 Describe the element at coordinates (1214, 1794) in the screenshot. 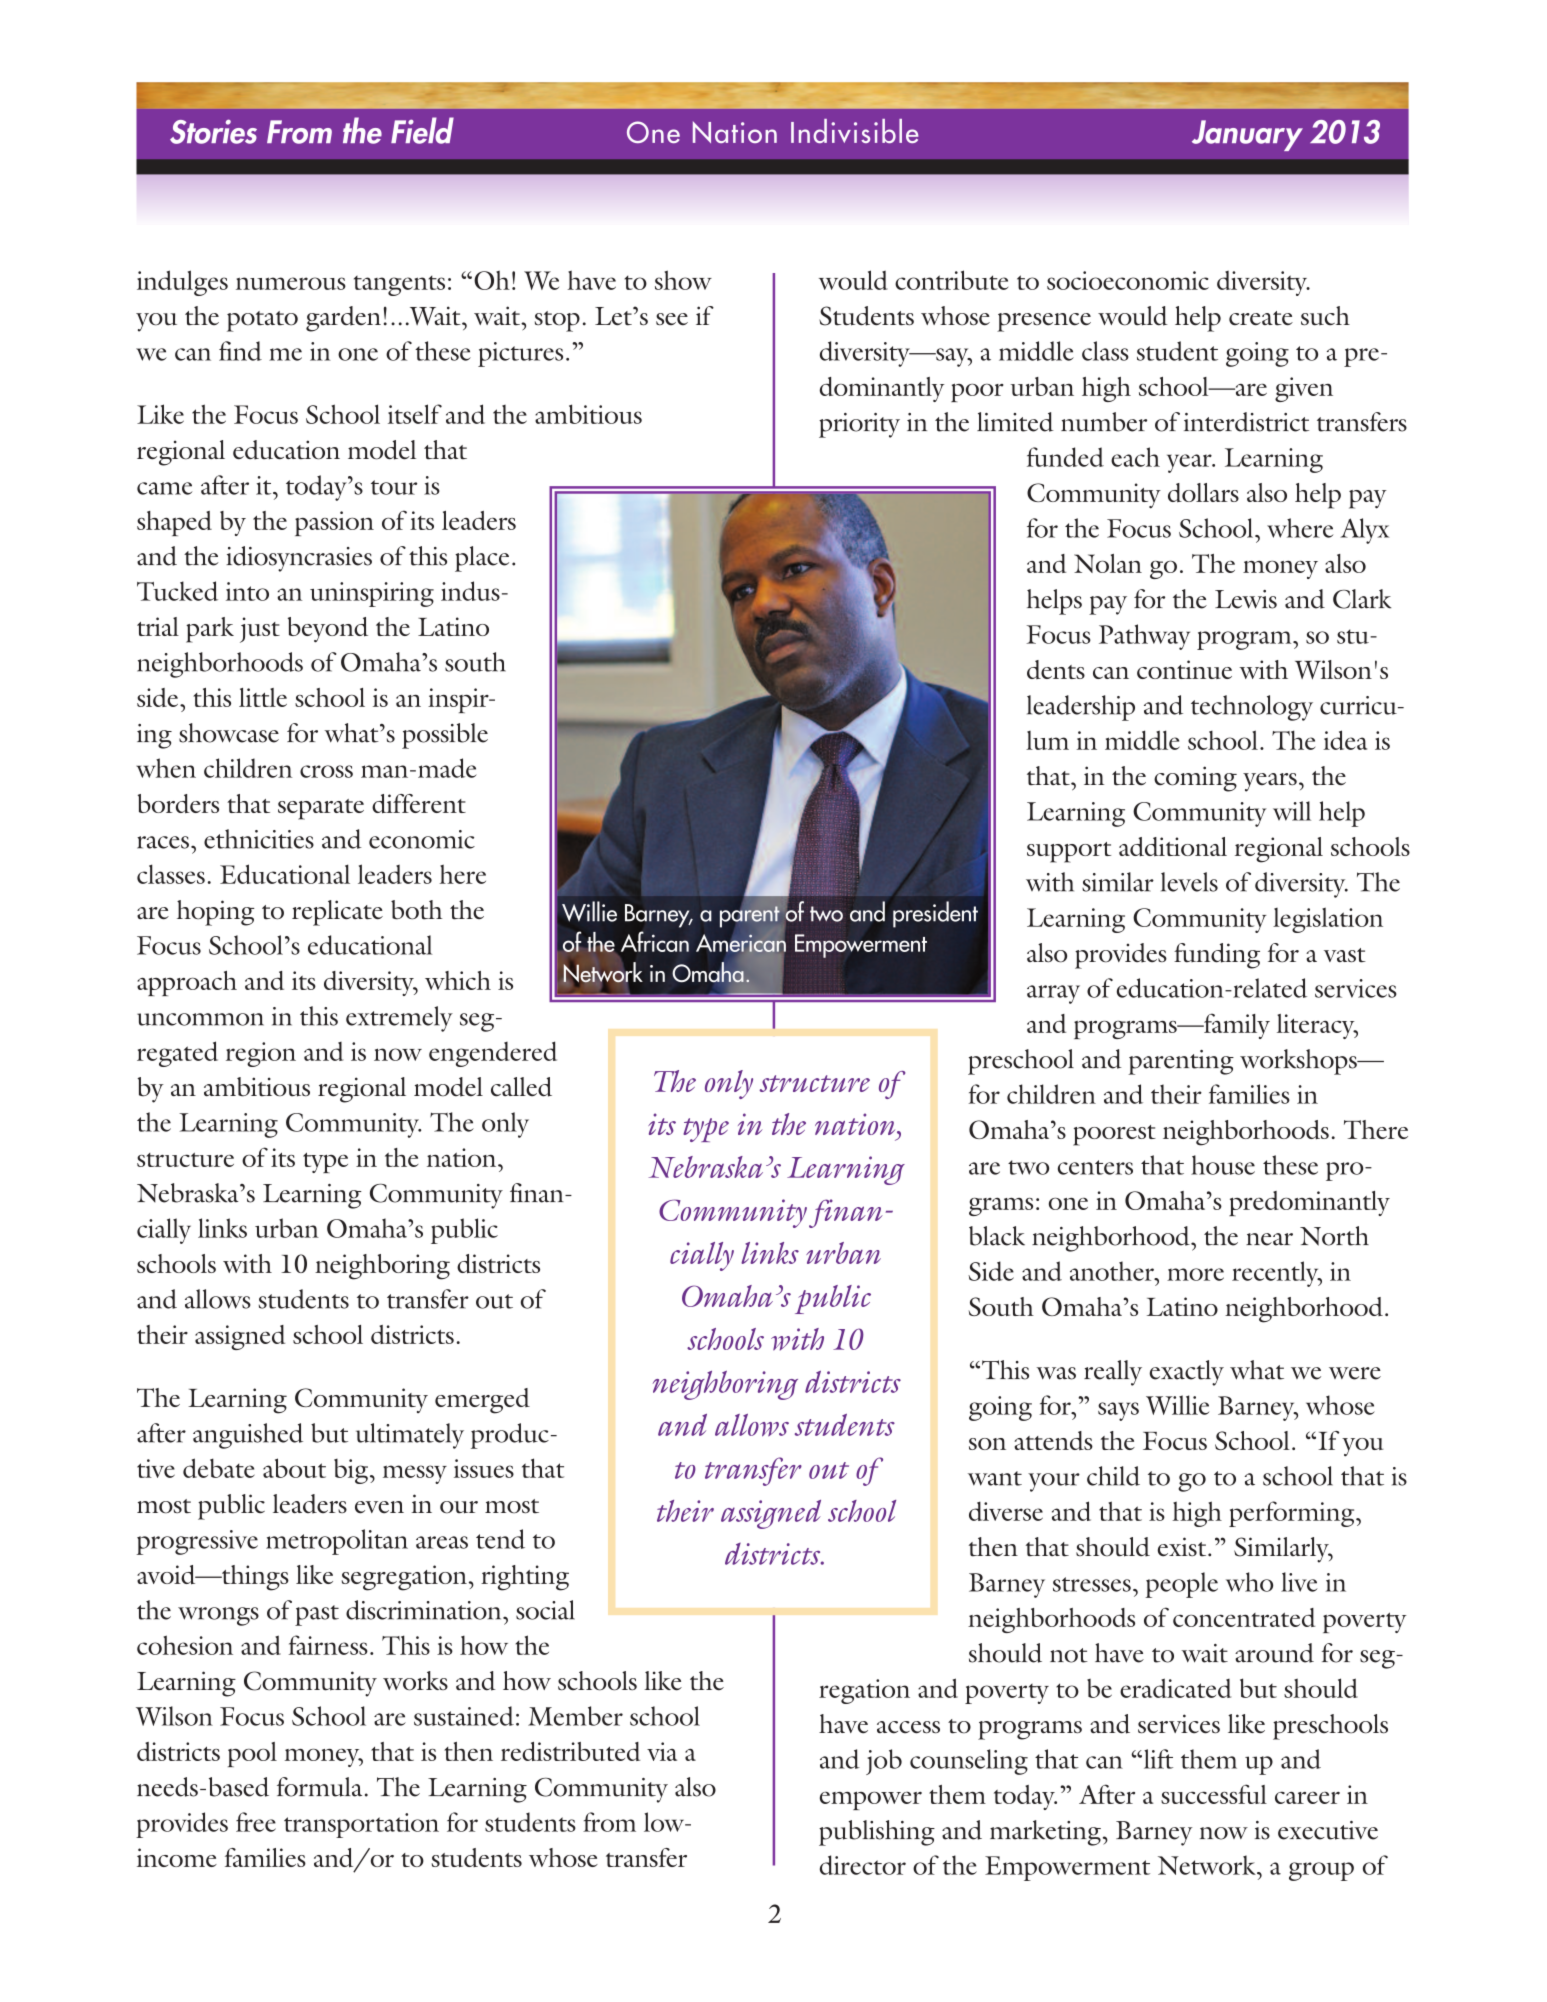

I see `successful` at that location.
